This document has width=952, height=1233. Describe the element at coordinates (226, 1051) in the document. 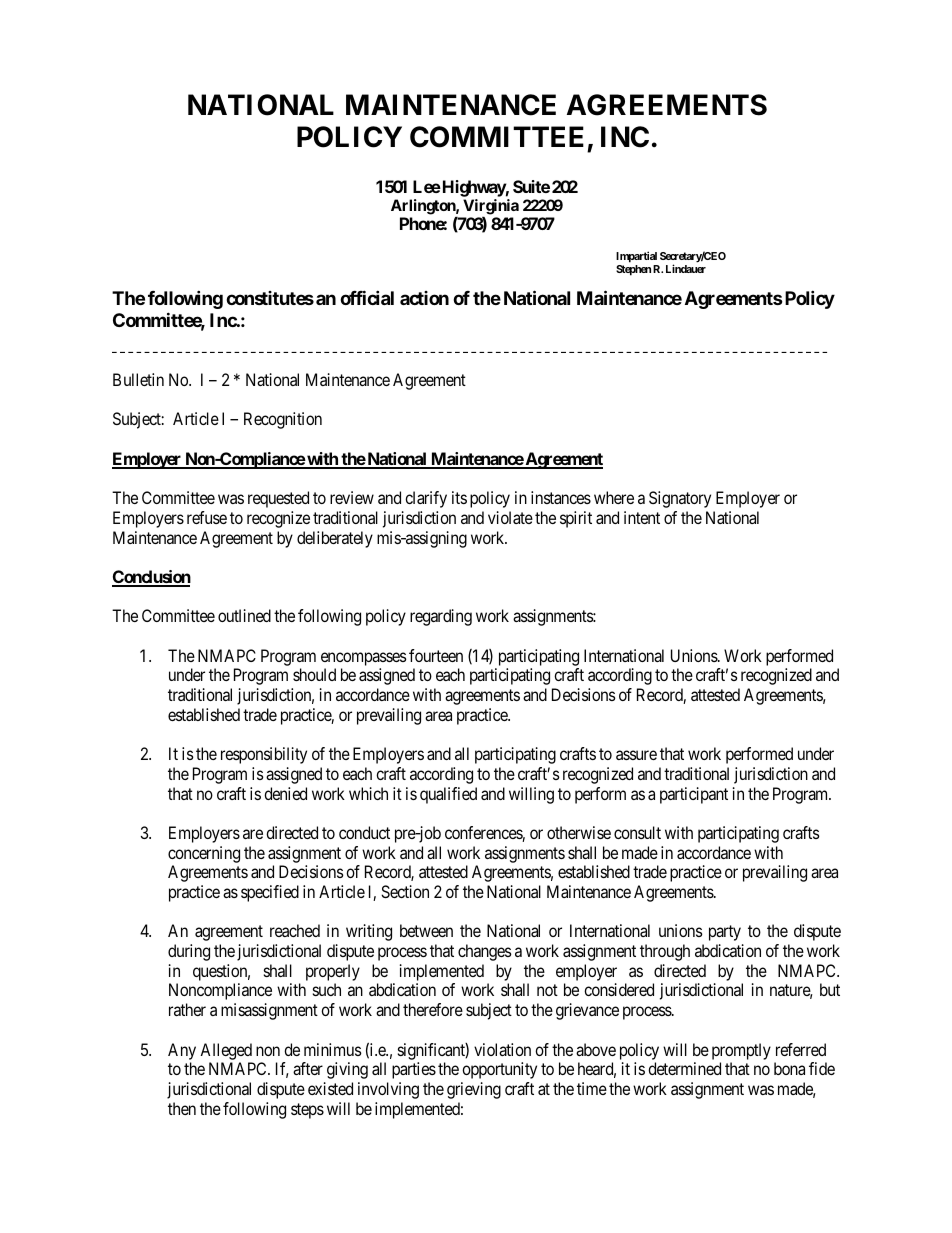

I see `Alleged` at that location.
